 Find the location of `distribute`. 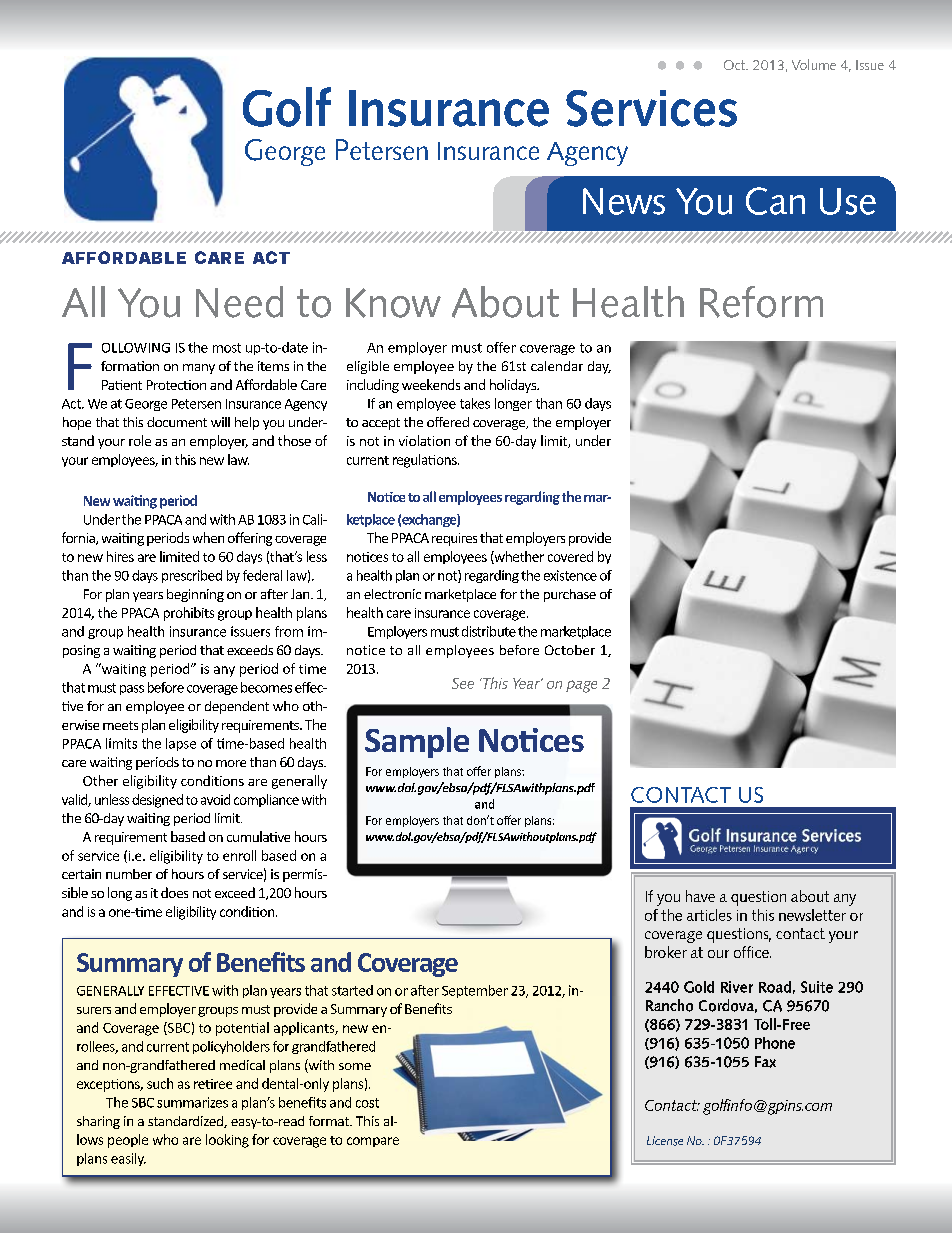

distribute is located at coordinates (489, 631).
